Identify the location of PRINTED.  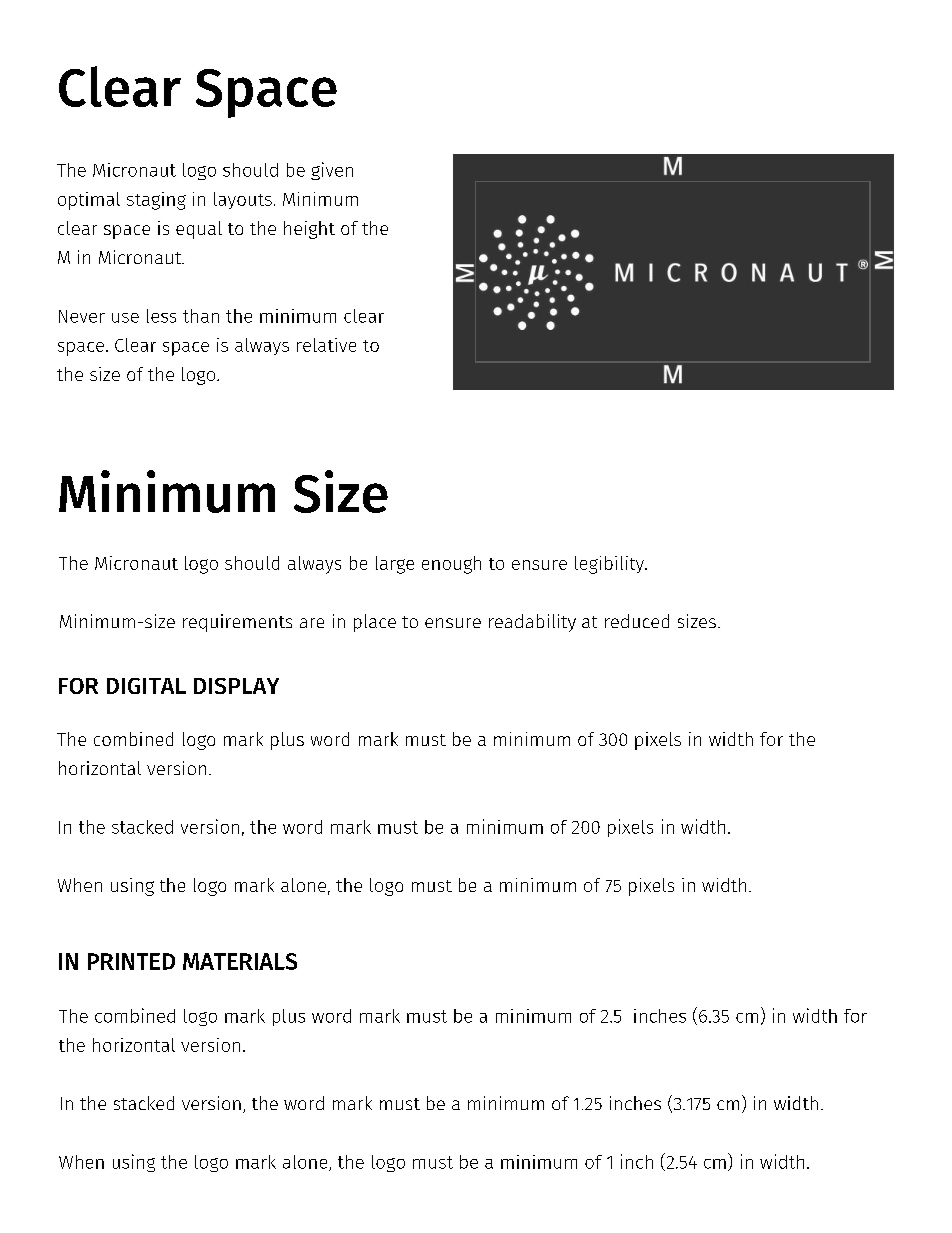
(131, 961).
